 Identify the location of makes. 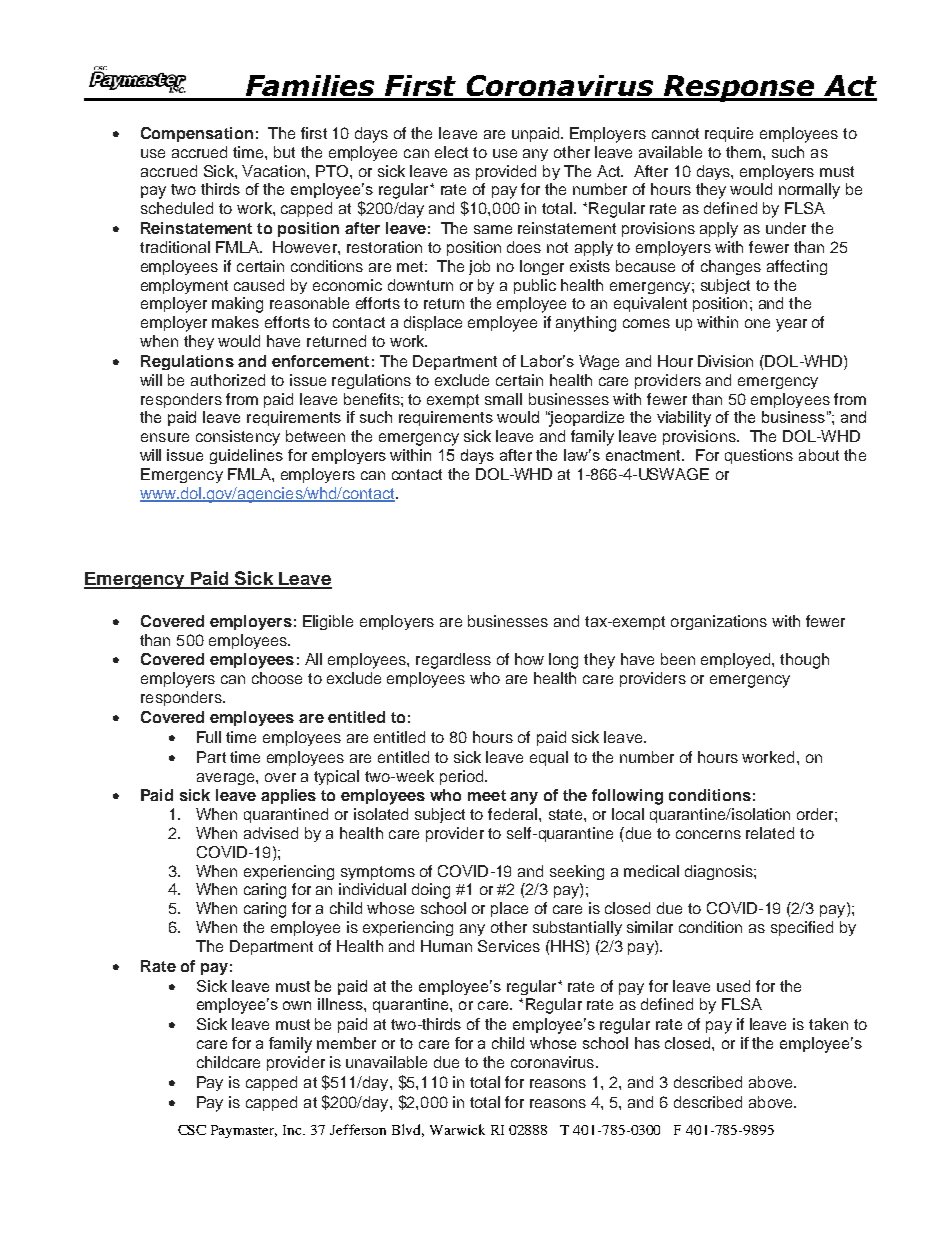
(235, 322).
